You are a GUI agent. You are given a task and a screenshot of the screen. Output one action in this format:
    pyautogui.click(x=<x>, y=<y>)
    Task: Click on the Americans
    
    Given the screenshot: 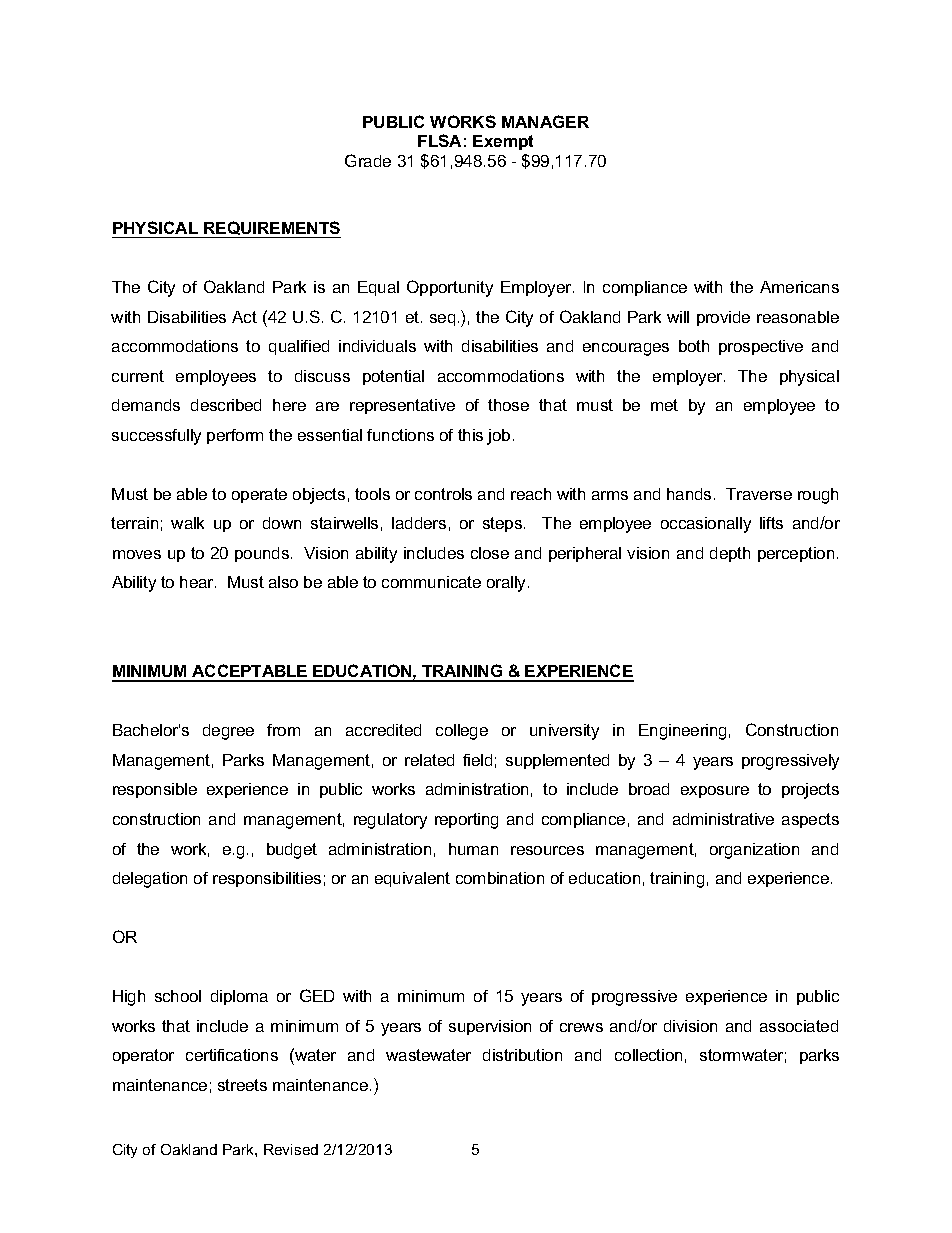 What is the action you would take?
    pyautogui.click(x=799, y=287)
